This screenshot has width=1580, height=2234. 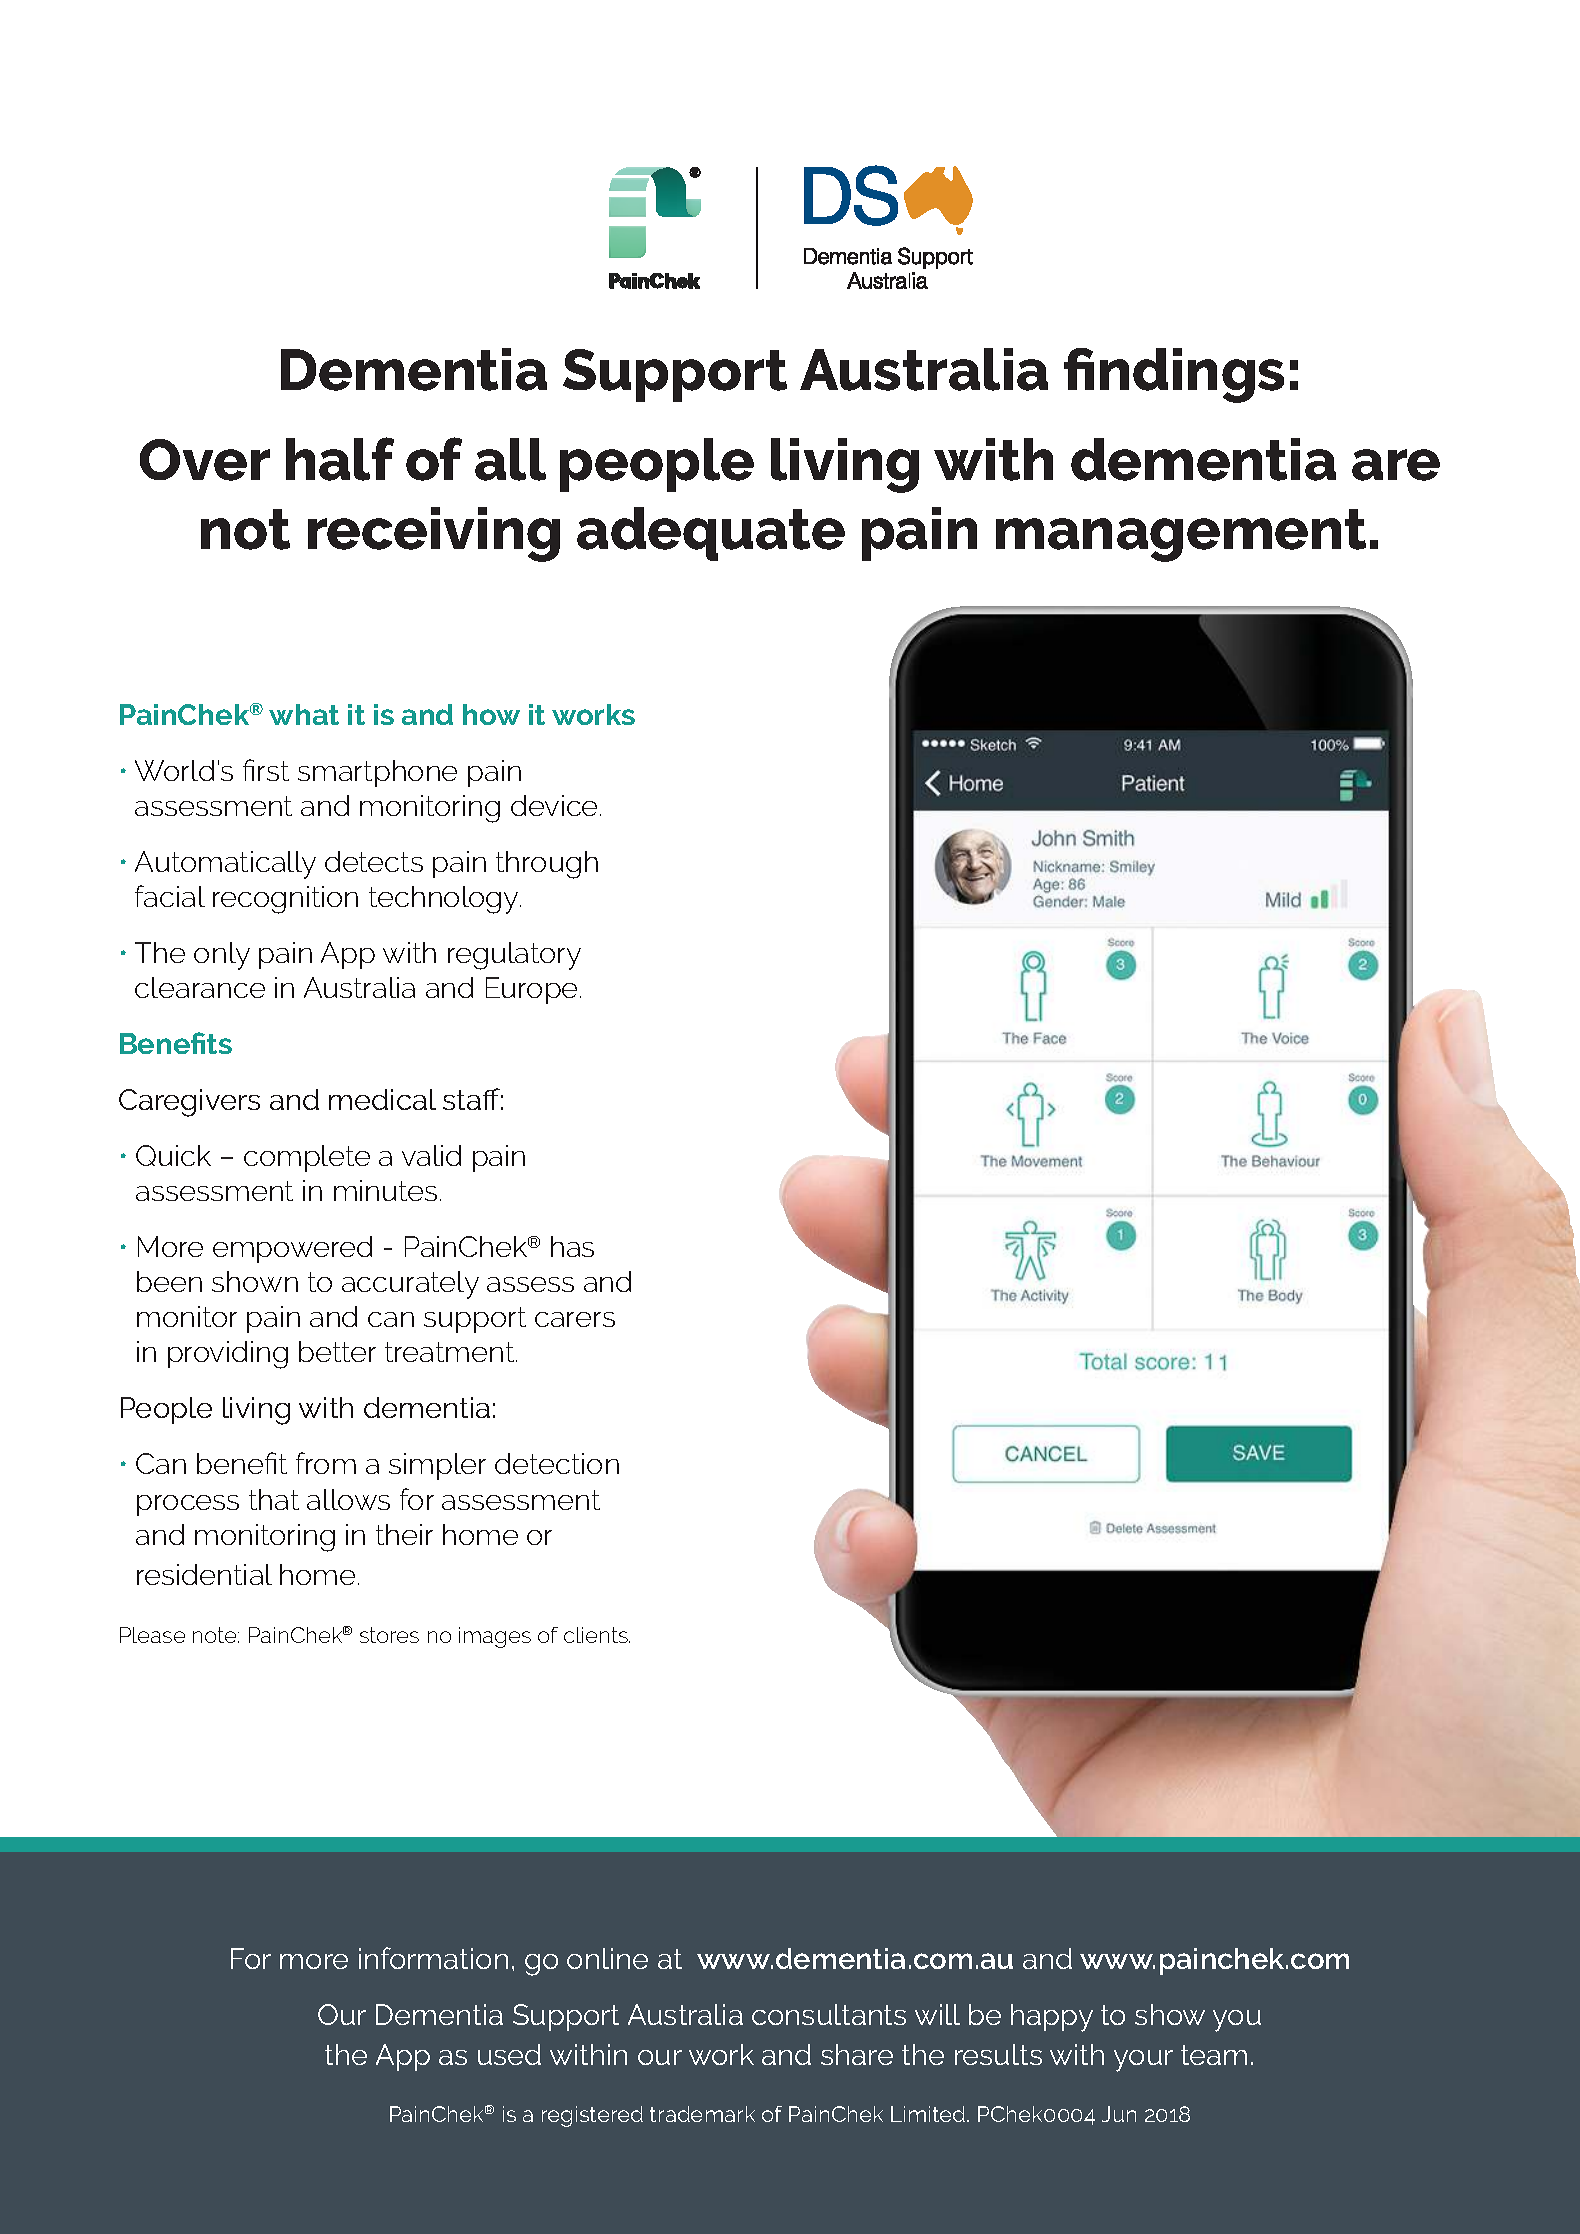 I want to click on trademark, so click(x=702, y=2114).
